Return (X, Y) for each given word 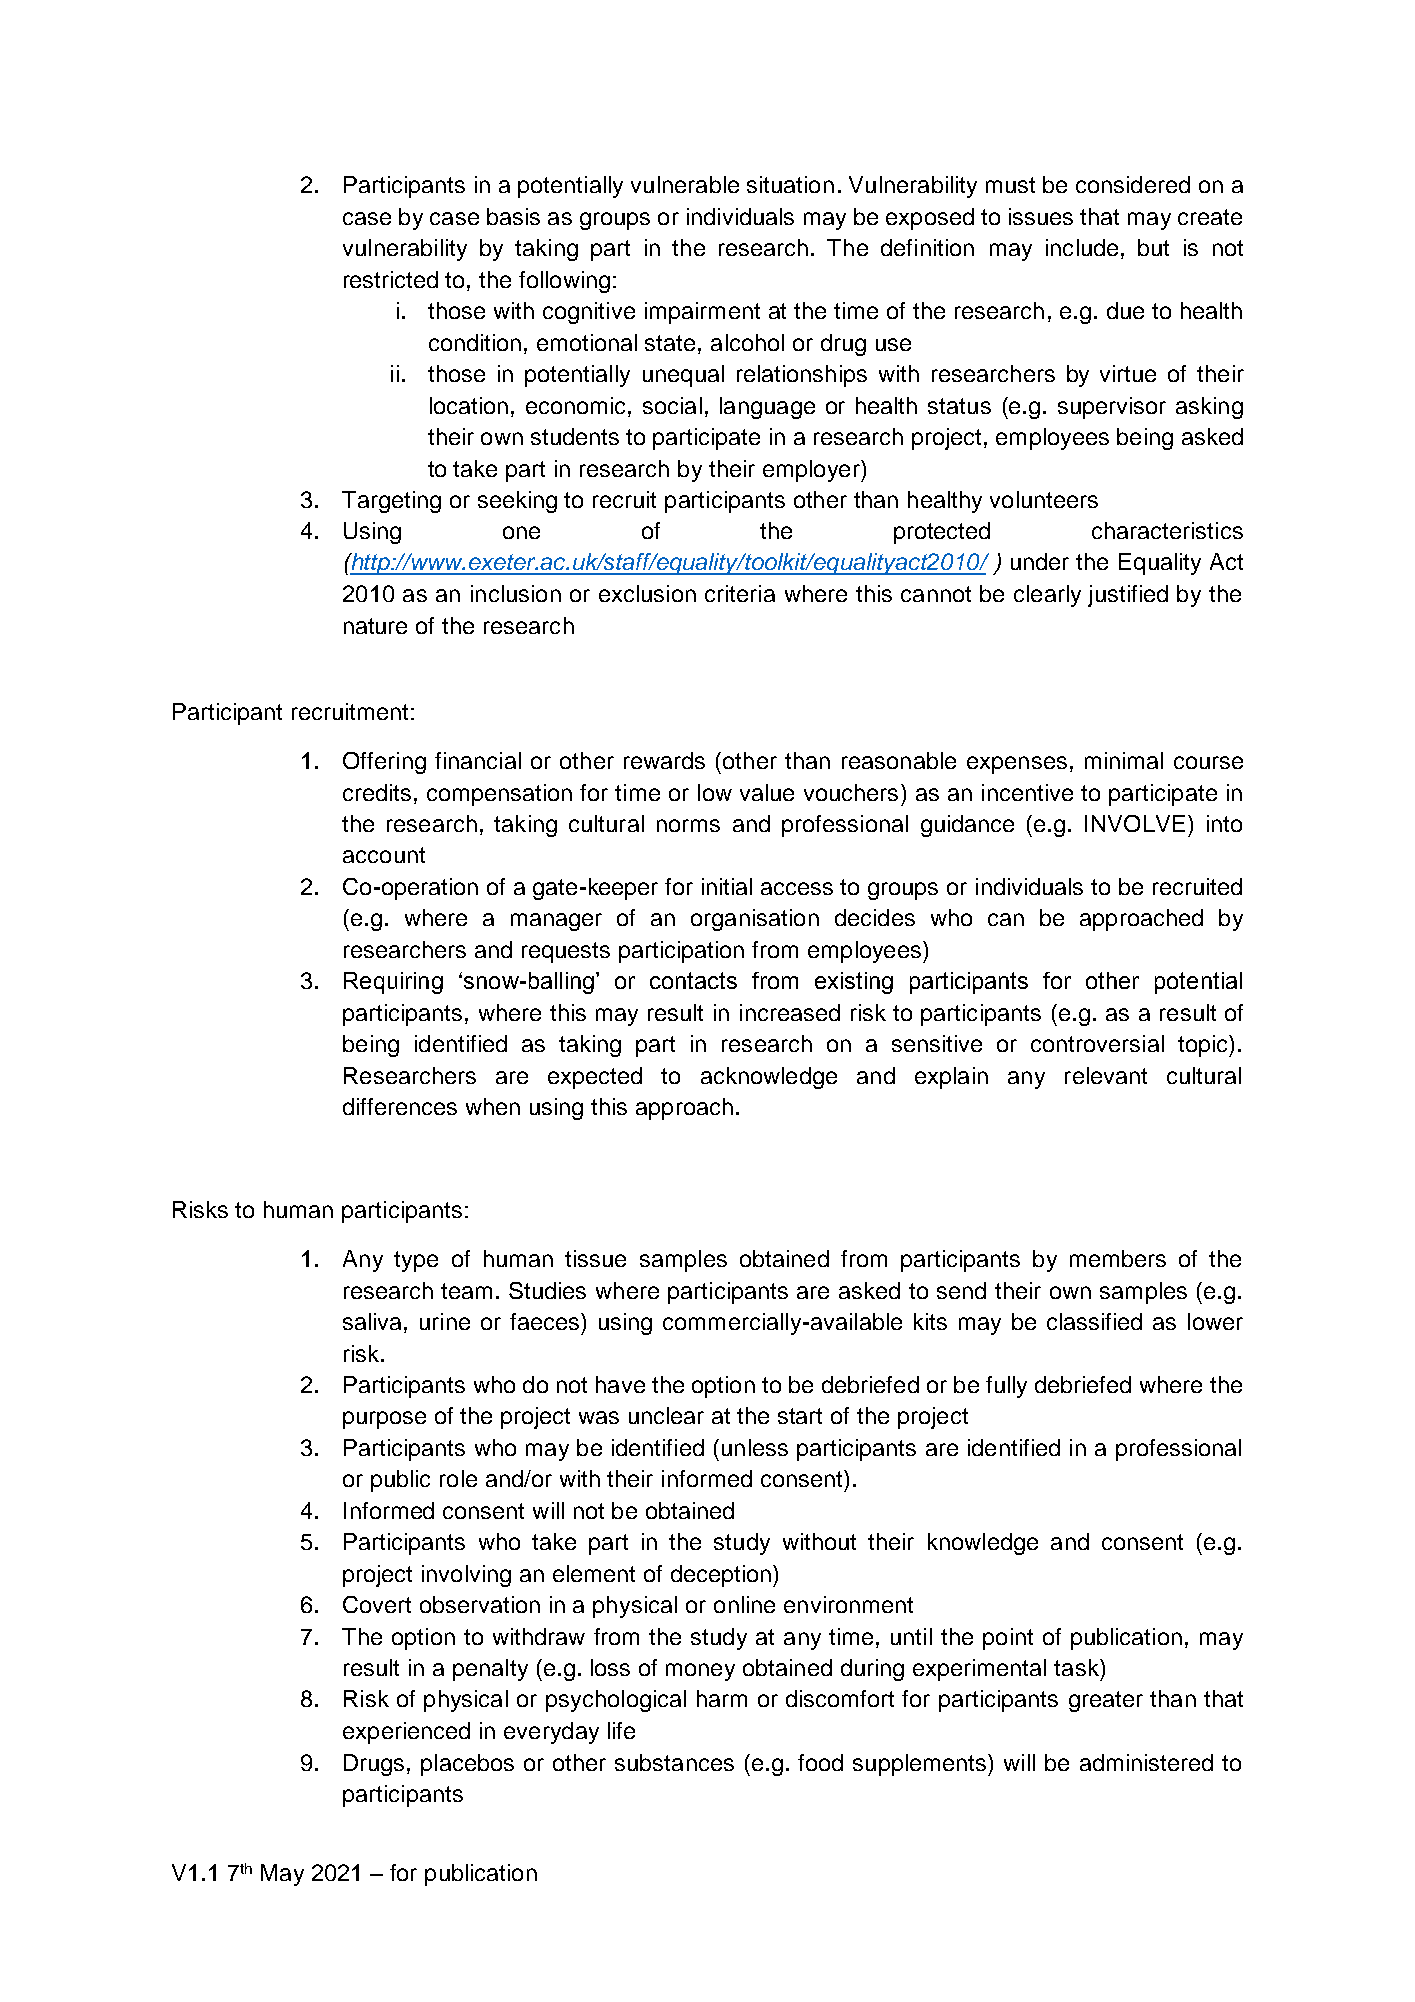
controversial (1097, 1043)
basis (513, 216)
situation (790, 184)
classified (1094, 1321)
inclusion (516, 593)
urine (445, 1321)
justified (1128, 596)
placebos (467, 1765)
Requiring (393, 983)
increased (790, 1012)
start (800, 1416)
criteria (740, 593)
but (1153, 247)
